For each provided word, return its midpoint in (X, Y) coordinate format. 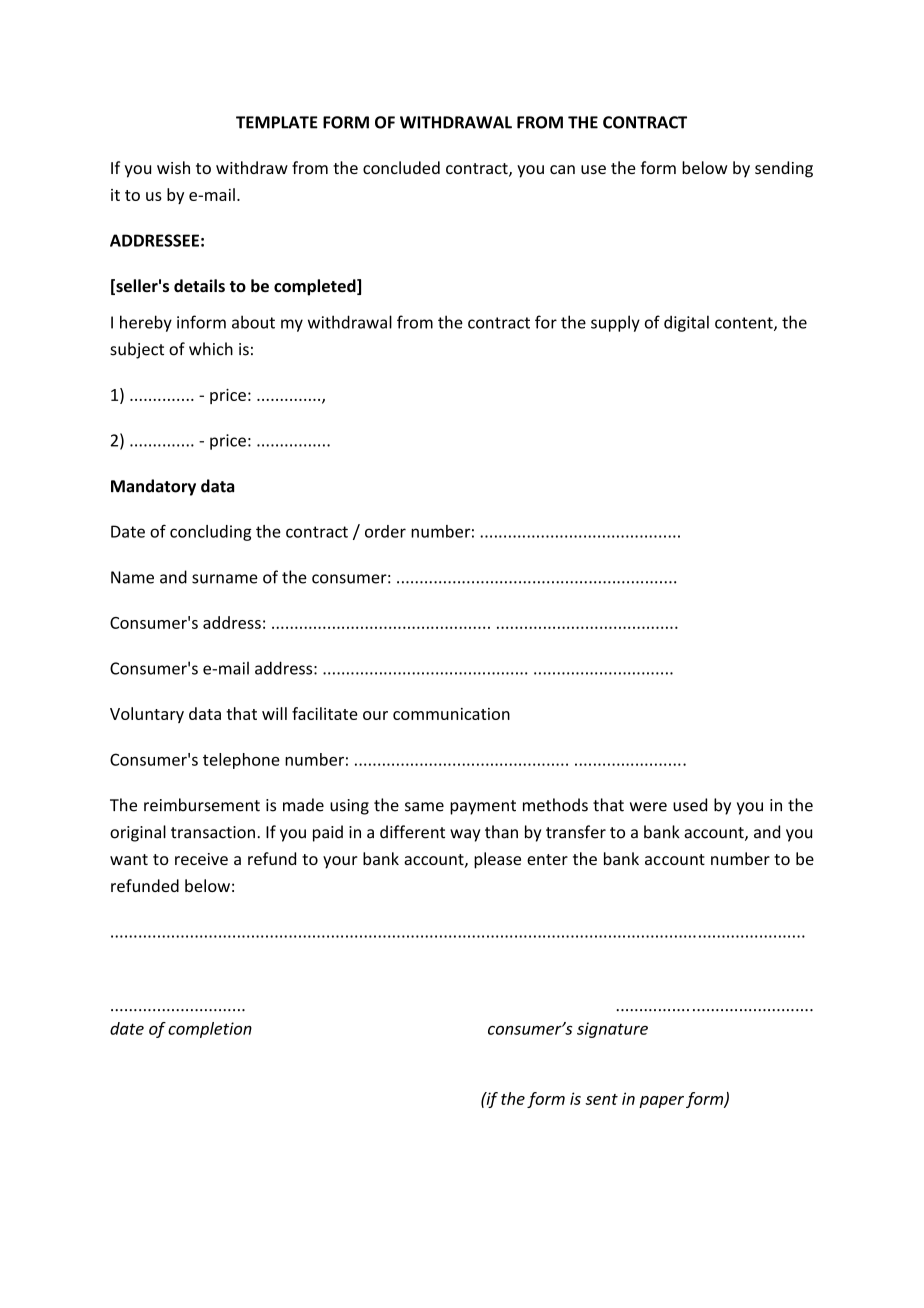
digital (686, 323)
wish (173, 167)
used (690, 805)
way (465, 835)
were (648, 807)
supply (615, 323)
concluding (211, 533)
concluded (401, 167)
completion (210, 1030)
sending (784, 169)
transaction (213, 832)
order (385, 531)
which (211, 349)
